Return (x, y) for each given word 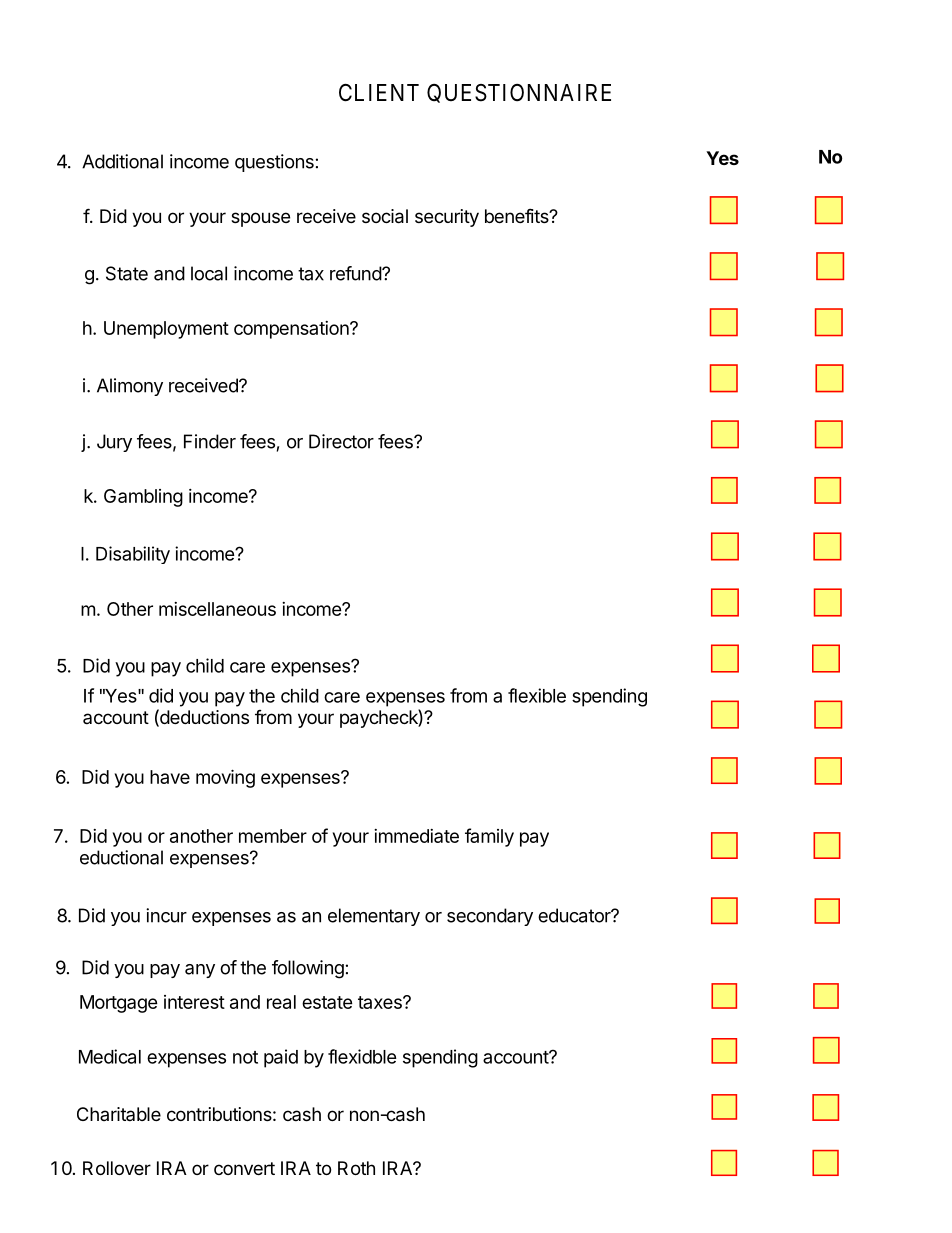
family (489, 837)
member (273, 836)
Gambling (143, 498)
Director (341, 441)
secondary (490, 917)
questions (274, 163)
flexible (537, 695)
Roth (356, 1168)
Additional (122, 161)
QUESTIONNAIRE (519, 93)
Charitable (119, 1114)
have (170, 777)
